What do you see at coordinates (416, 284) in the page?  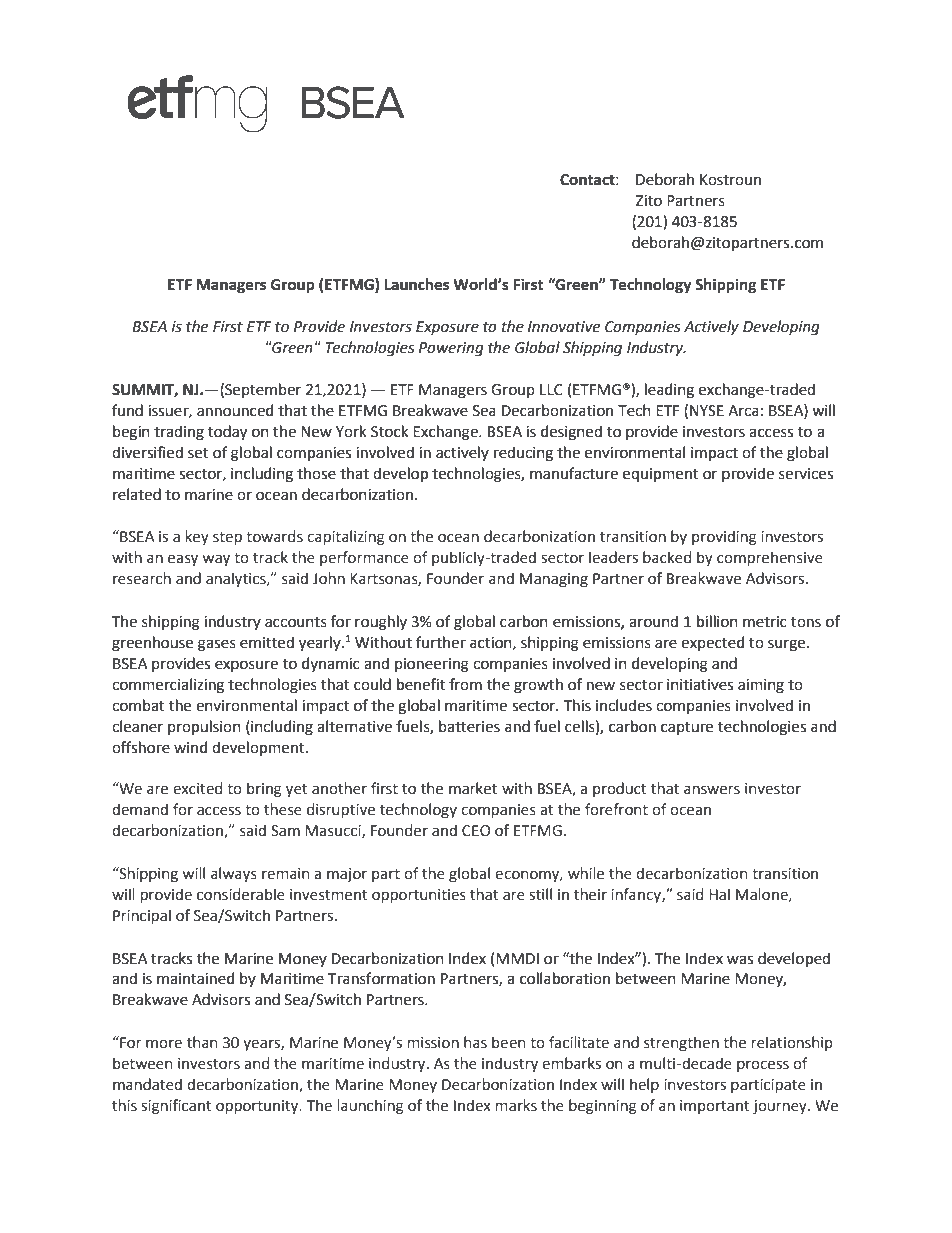 I see `Launches` at bounding box center [416, 284].
